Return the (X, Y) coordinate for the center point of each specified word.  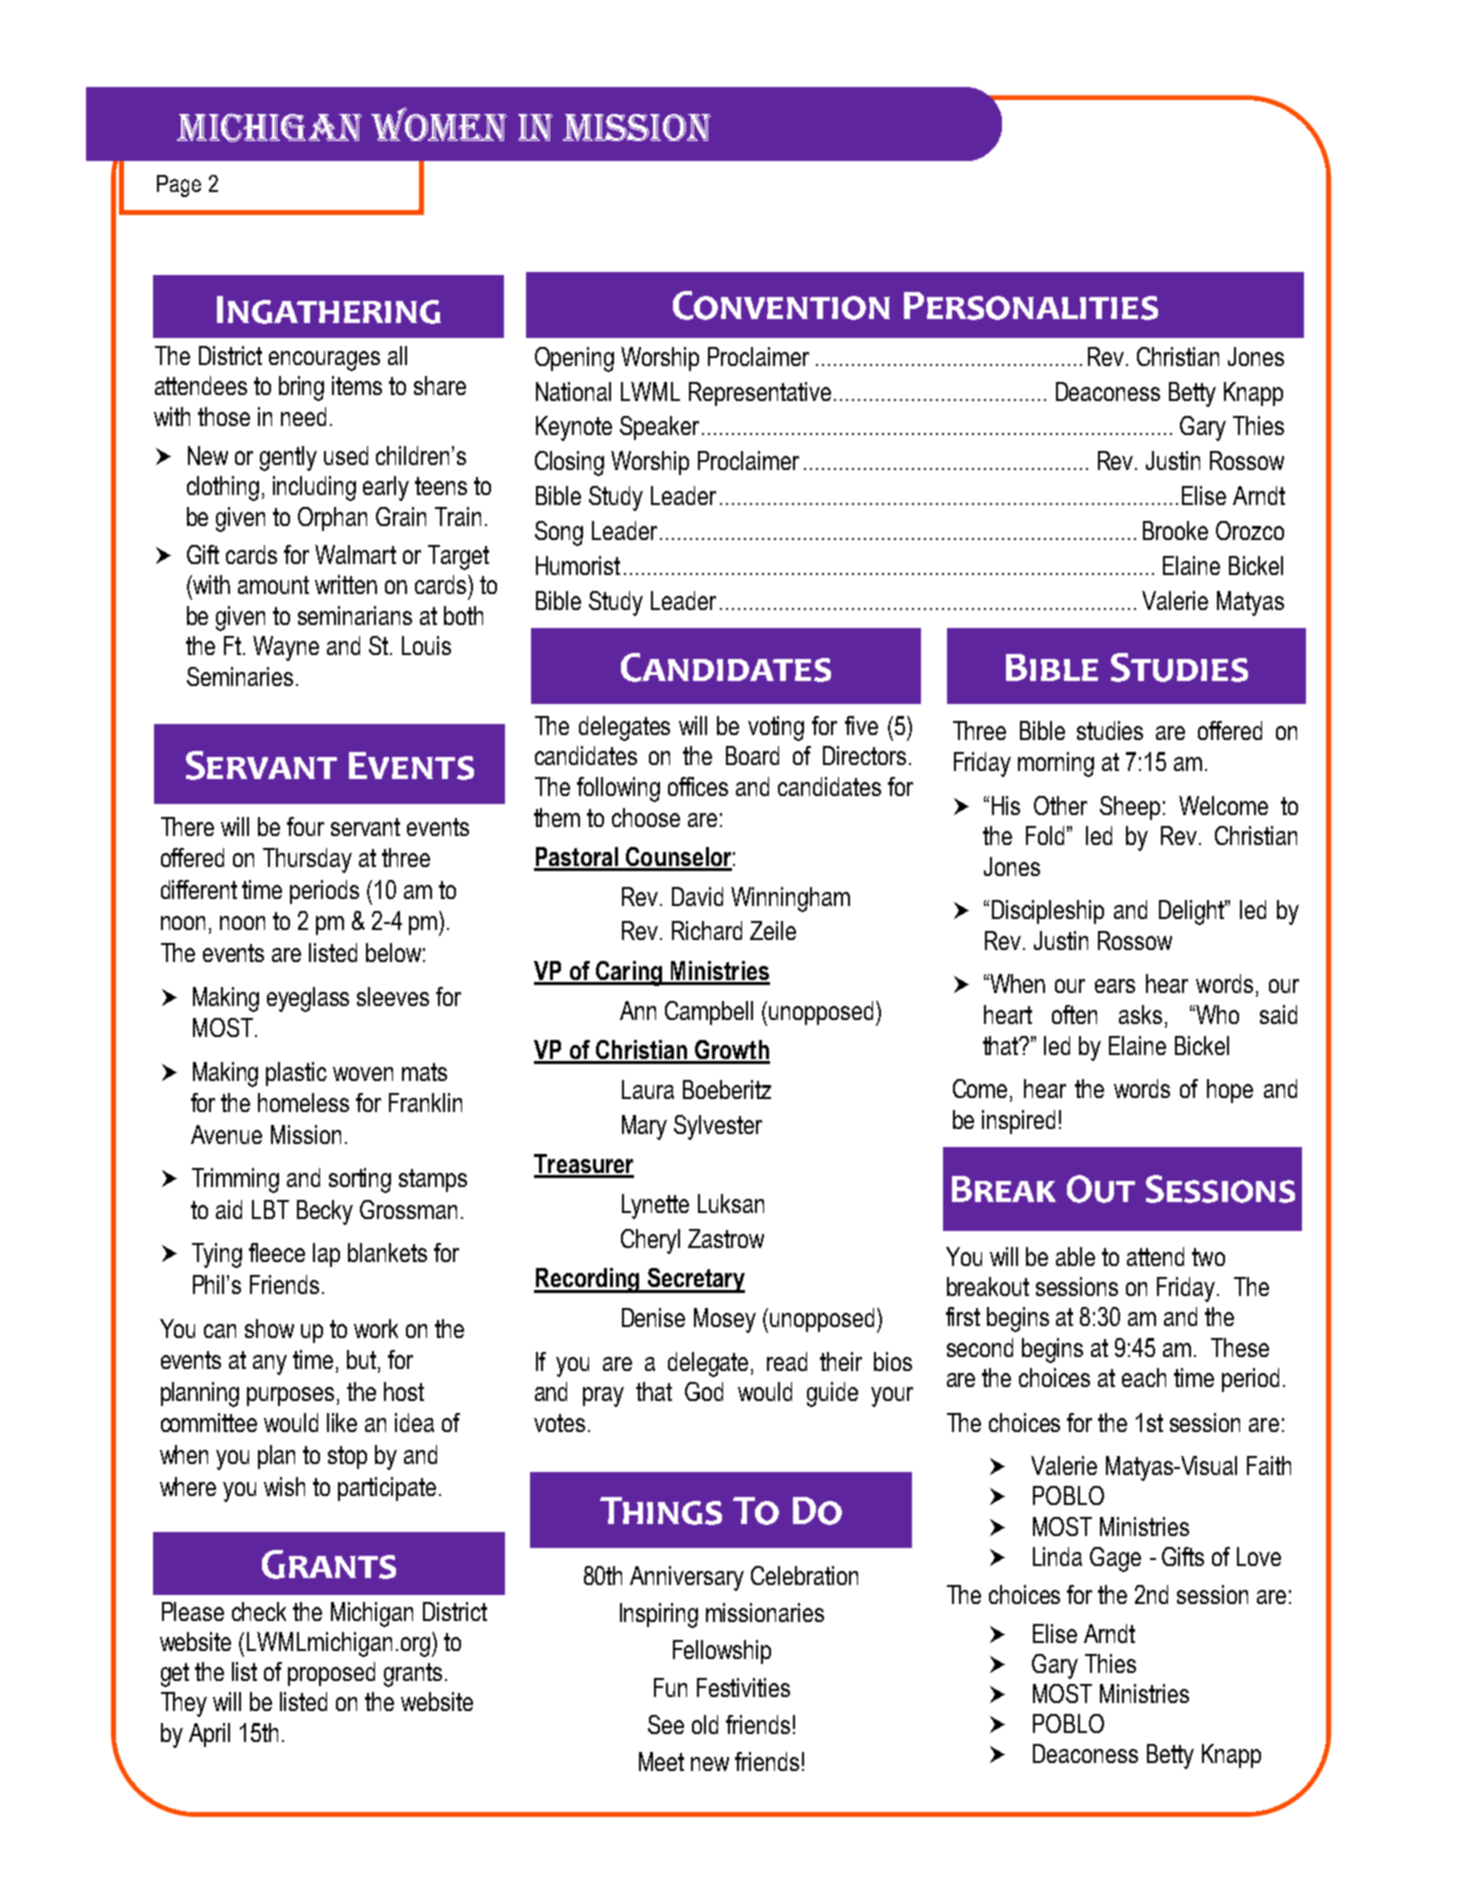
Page (179, 186)
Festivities (743, 1687)
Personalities (1031, 306)
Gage (1115, 1559)
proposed (331, 1674)
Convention (781, 305)
